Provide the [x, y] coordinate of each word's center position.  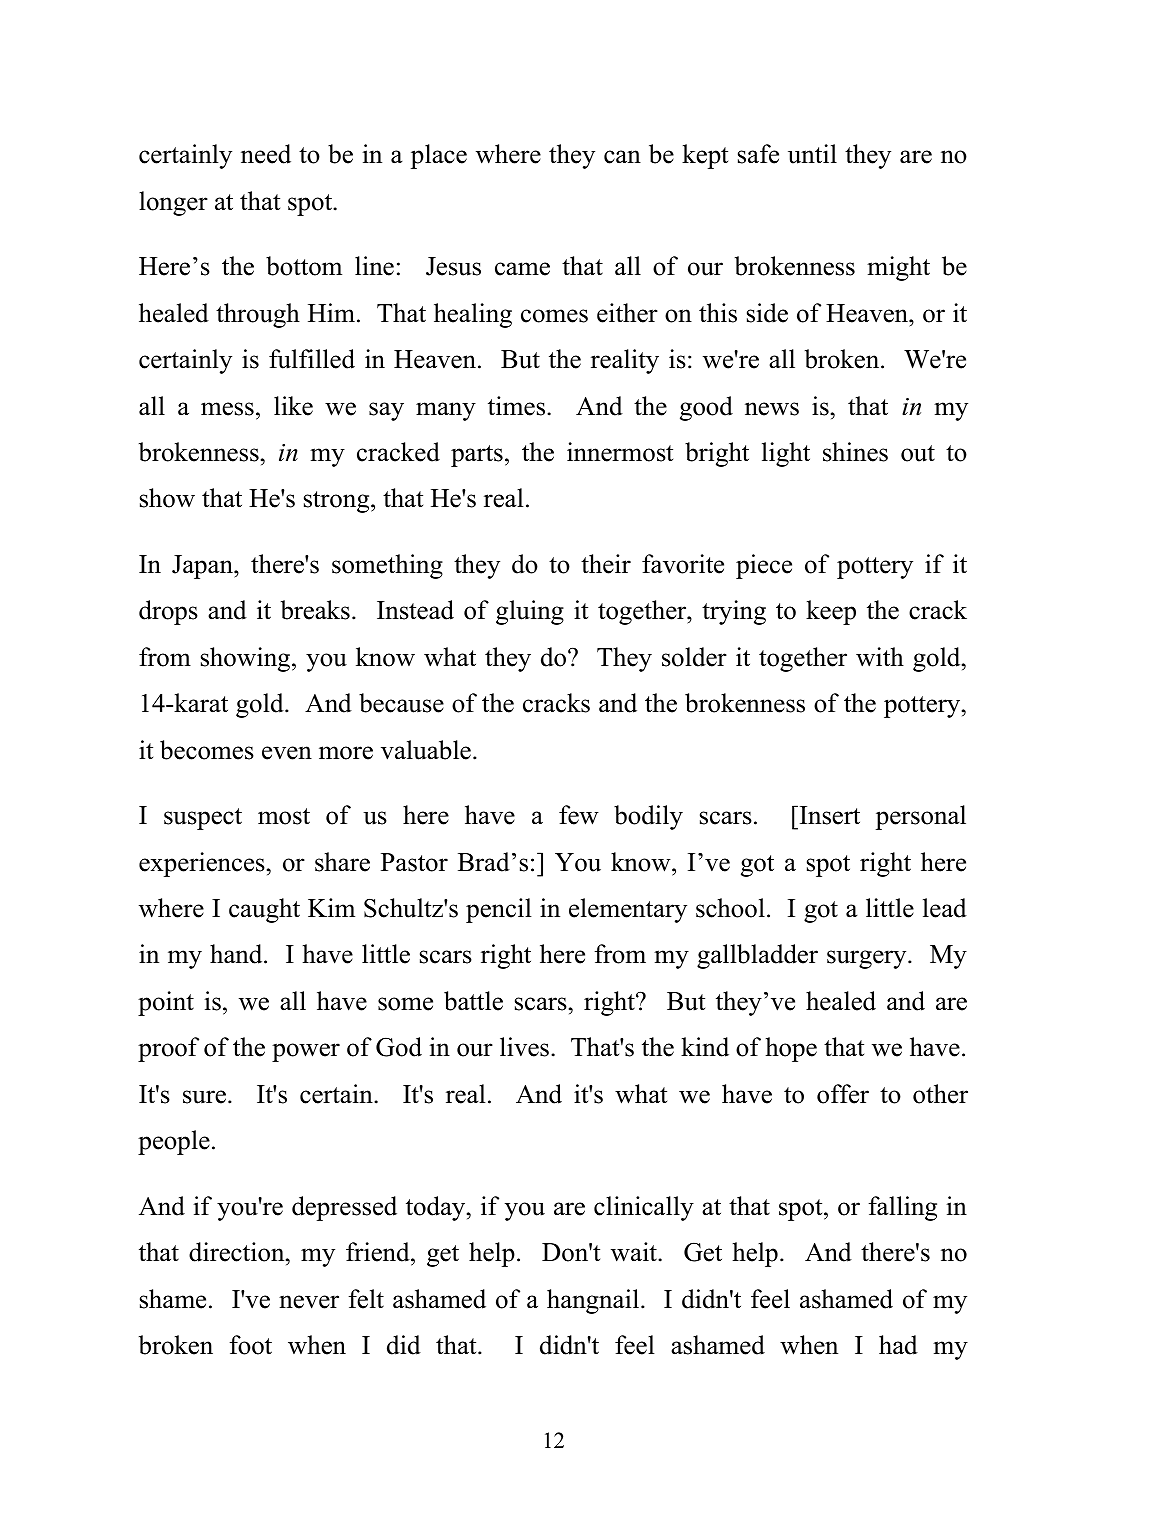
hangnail [593, 1301]
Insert [828, 815]
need [266, 154]
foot [251, 1345]
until [812, 154]
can [622, 157]
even [287, 753]
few [579, 815]
